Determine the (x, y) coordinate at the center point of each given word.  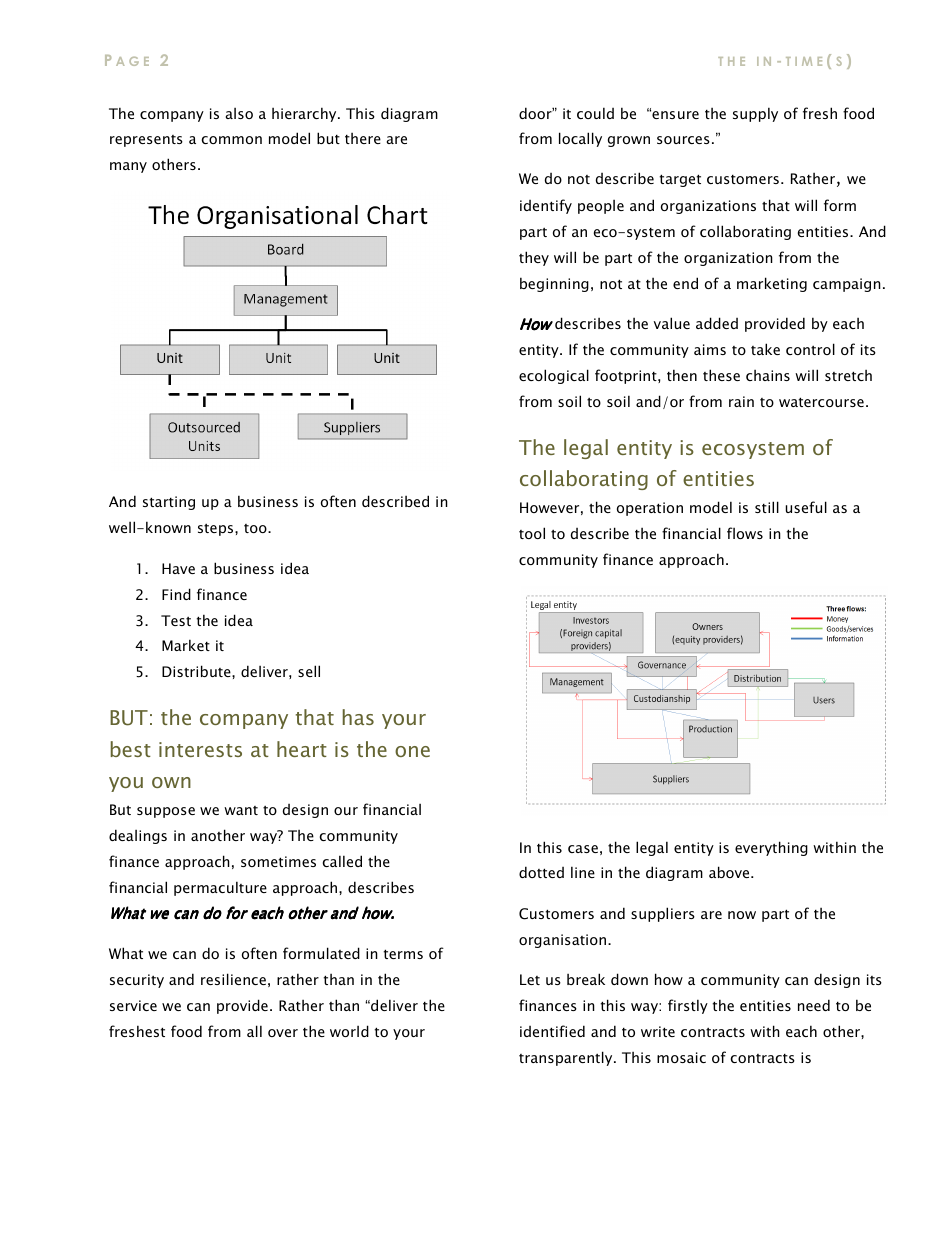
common (232, 140)
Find (176, 594)
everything (771, 848)
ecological (554, 376)
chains (768, 375)
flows (745, 533)
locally (580, 139)
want (241, 810)
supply (755, 114)
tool (532, 533)
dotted (541, 872)
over (283, 1033)
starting (169, 503)
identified (552, 1031)
